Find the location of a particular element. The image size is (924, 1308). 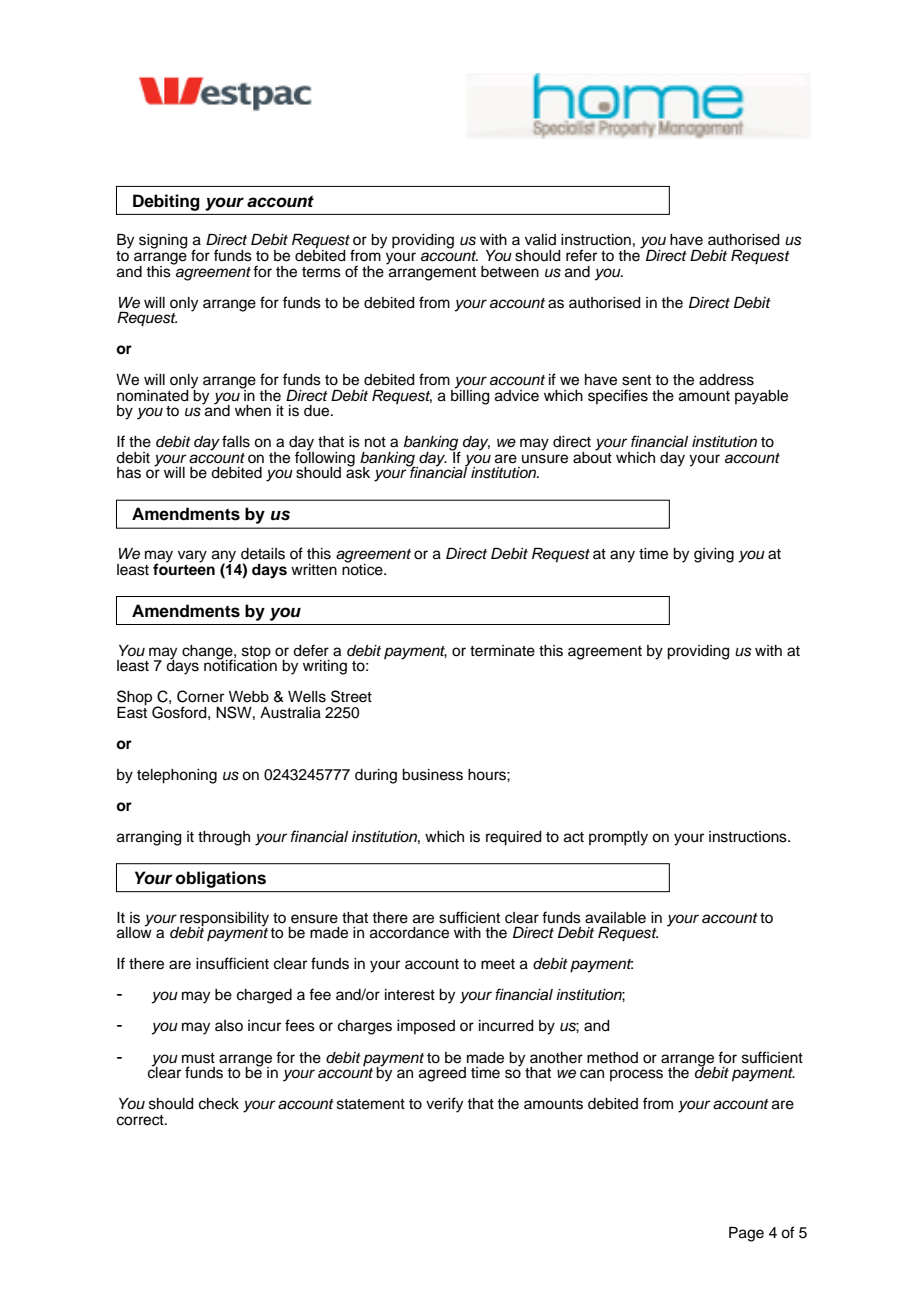

verify is located at coordinates (444, 1105).
